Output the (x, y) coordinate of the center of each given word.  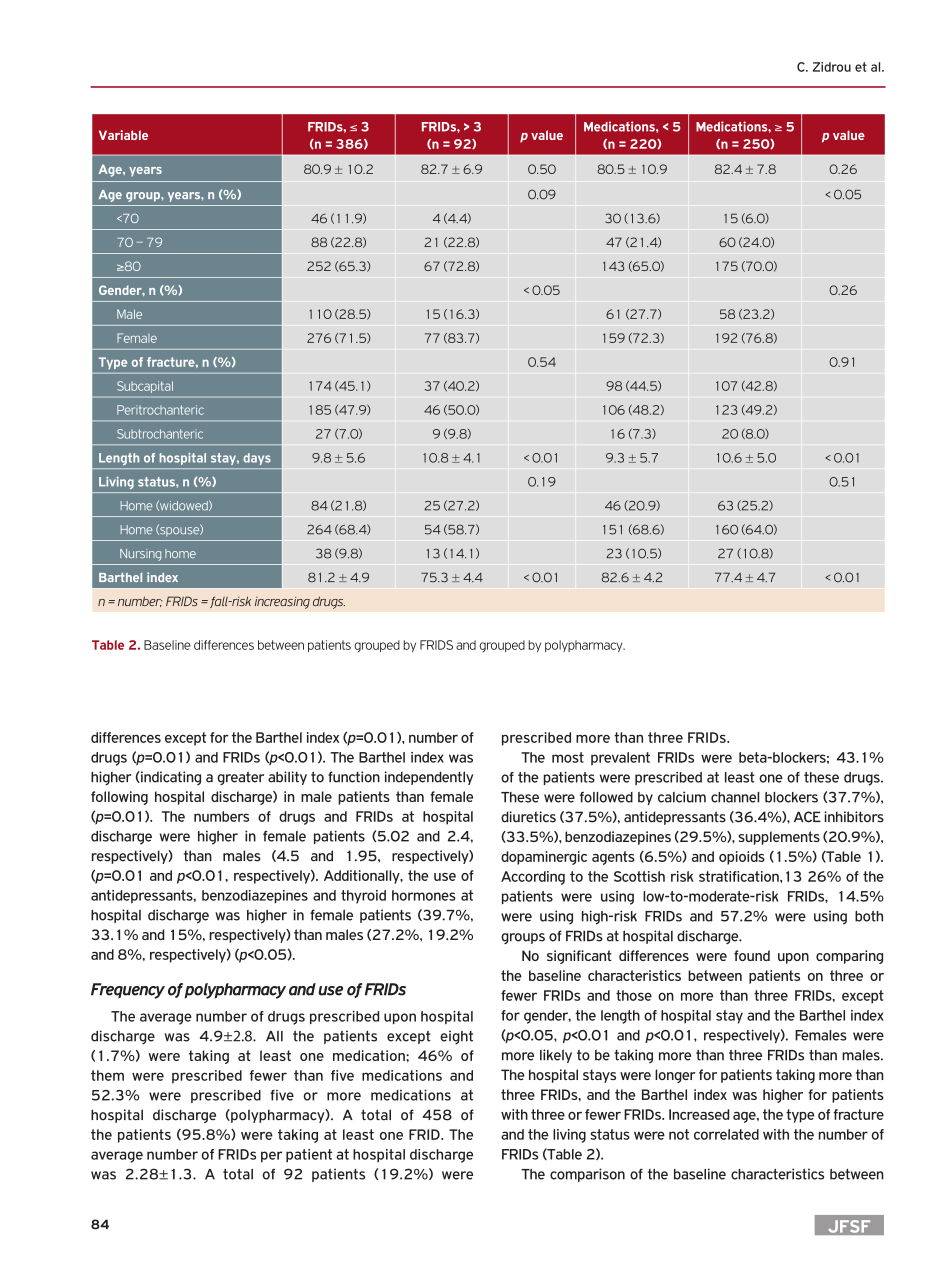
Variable (123, 135)
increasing (282, 603)
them (107, 1075)
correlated (726, 1134)
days (257, 459)
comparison (587, 1175)
